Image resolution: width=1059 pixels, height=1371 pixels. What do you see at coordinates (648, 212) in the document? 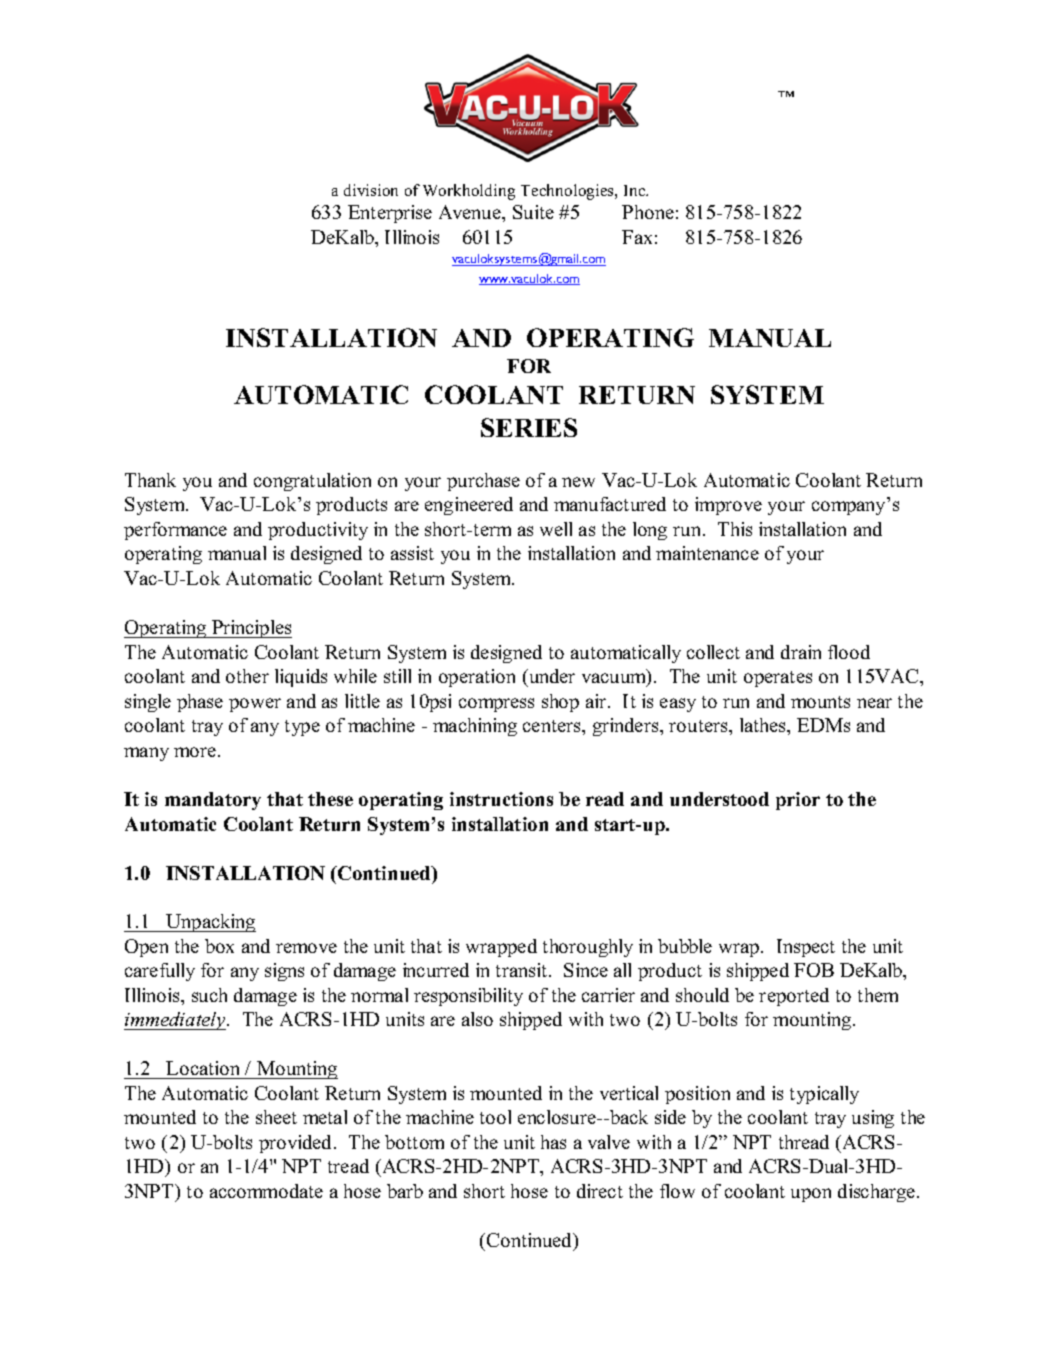
I see `Phone` at bounding box center [648, 212].
